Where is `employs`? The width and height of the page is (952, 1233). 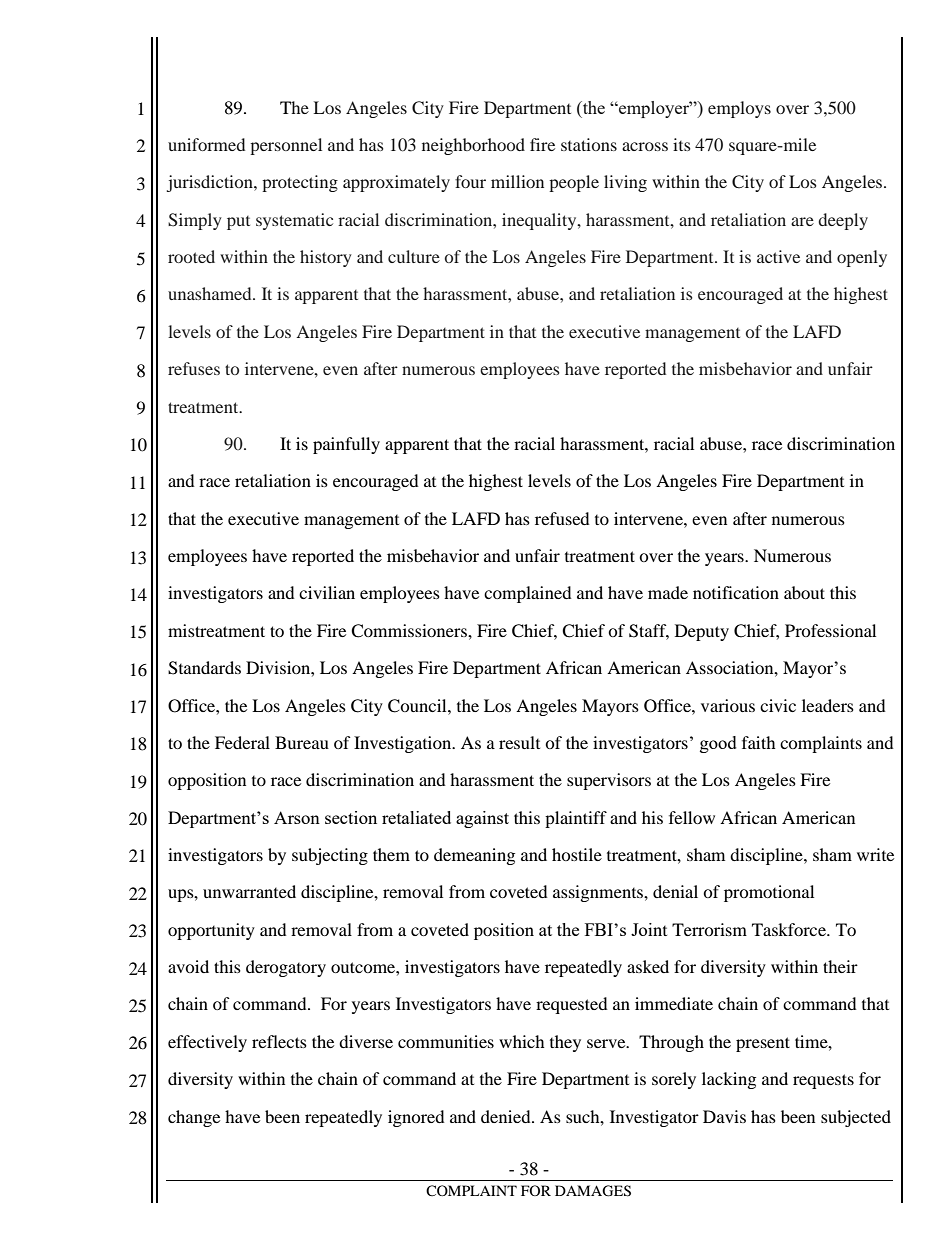
employs is located at coordinates (739, 109).
